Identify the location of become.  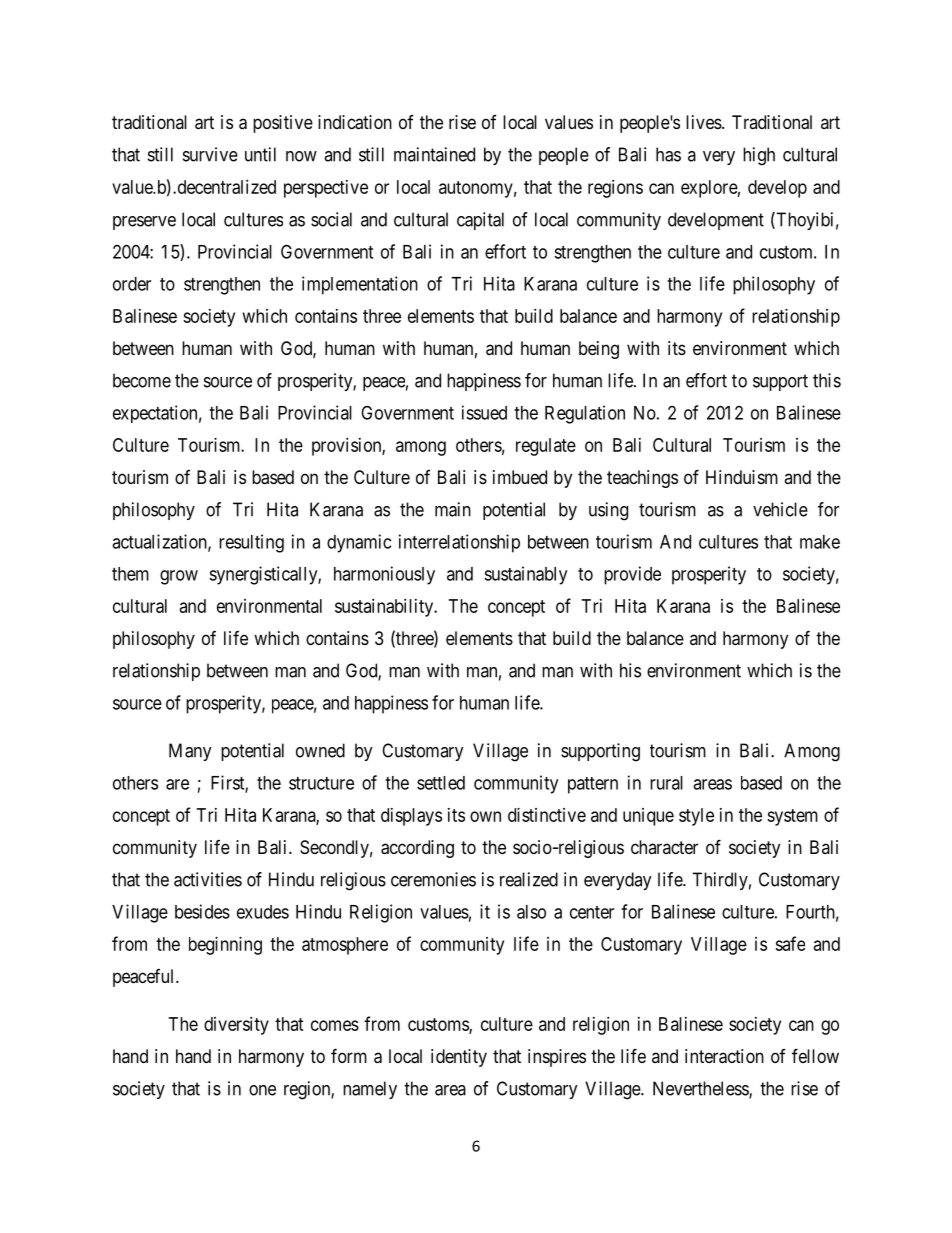
(142, 380).
